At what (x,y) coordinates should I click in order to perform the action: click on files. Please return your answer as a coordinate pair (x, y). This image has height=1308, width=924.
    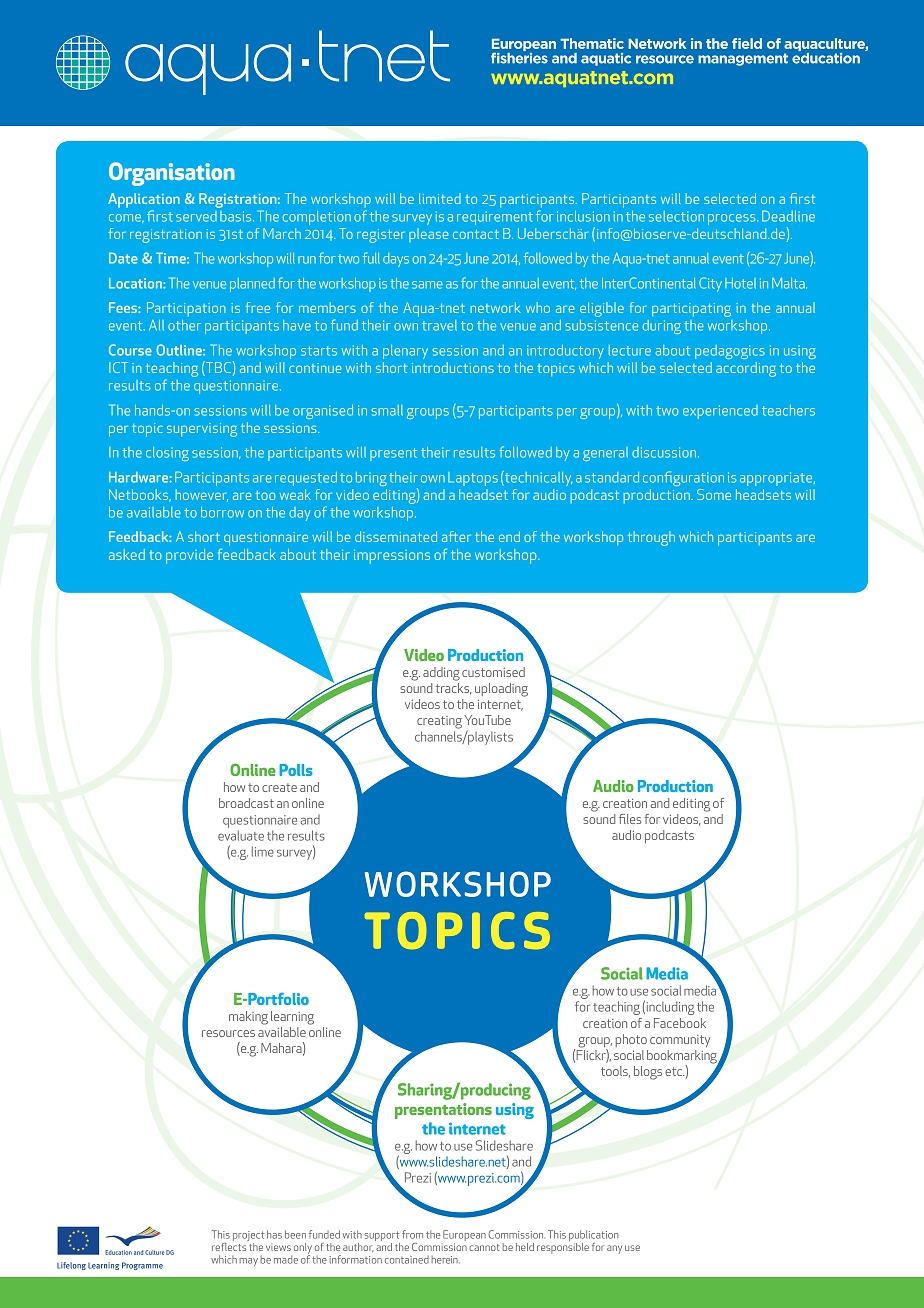
    Looking at the image, I should click on (630, 819).
